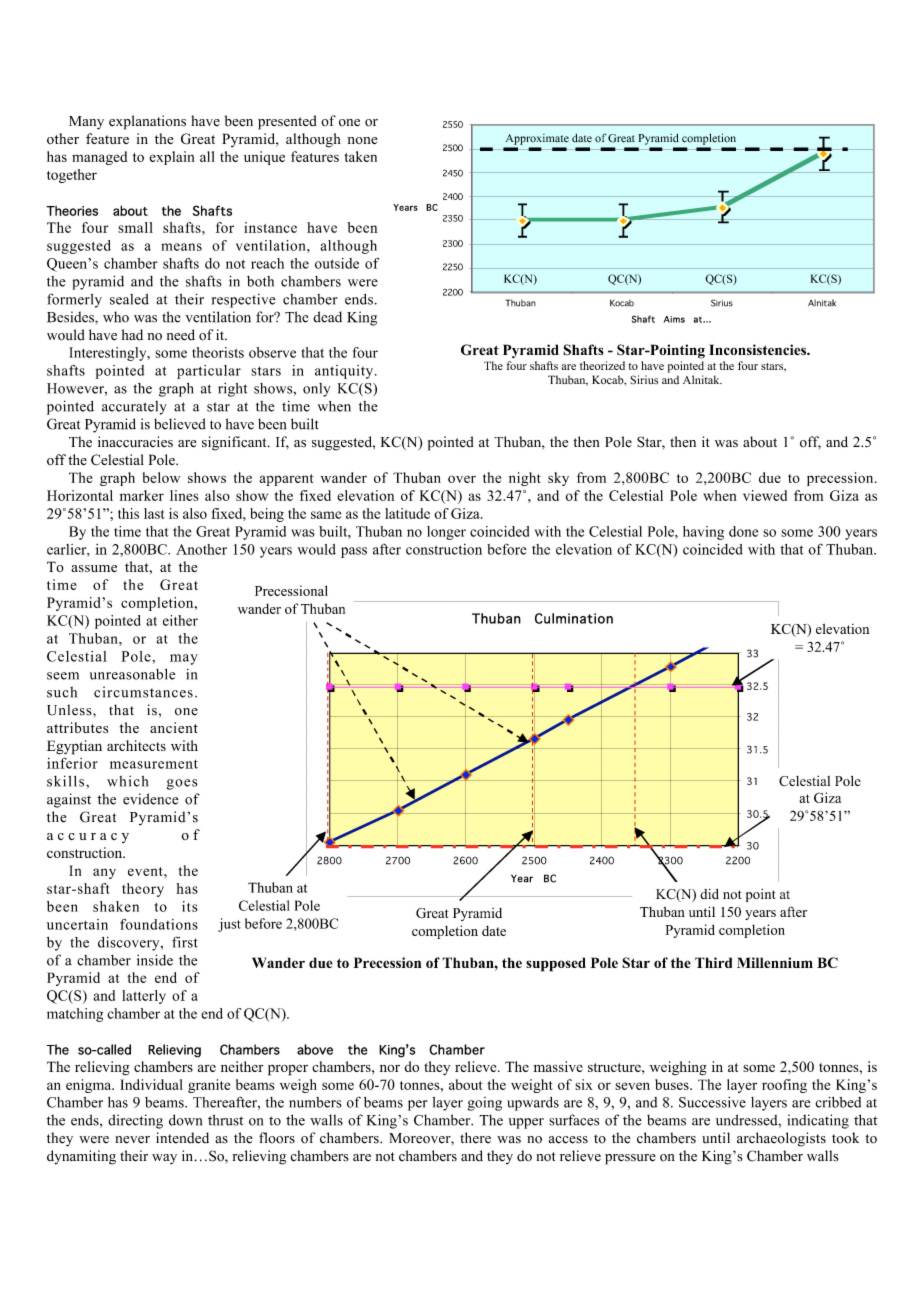  What do you see at coordinates (485, 1104) in the image?
I see `going` at bounding box center [485, 1104].
